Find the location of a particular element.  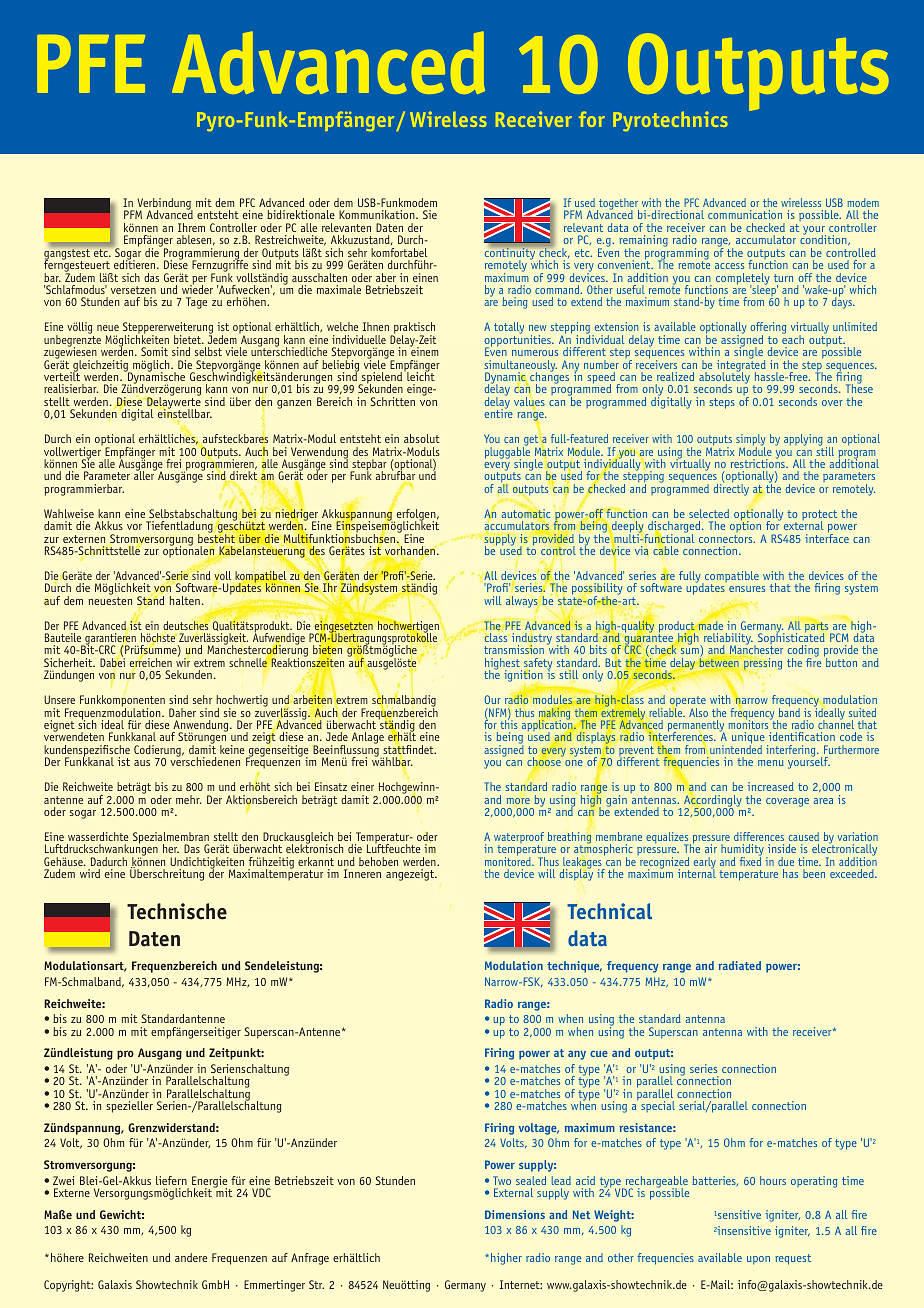

maximale is located at coordinates (339, 289).
